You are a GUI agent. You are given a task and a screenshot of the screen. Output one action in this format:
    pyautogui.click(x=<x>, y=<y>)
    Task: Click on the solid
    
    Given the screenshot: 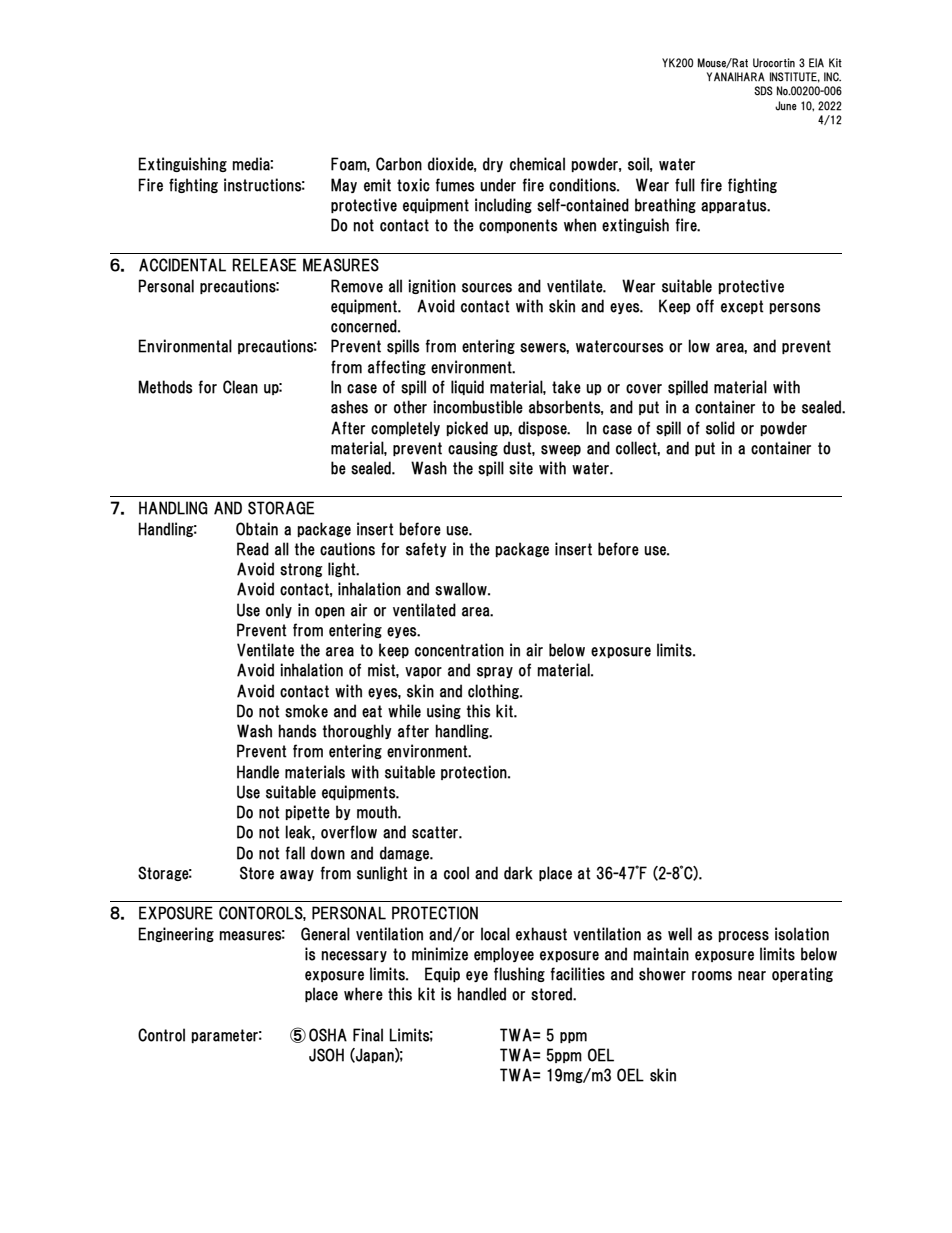 What is the action you would take?
    pyautogui.click(x=720, y=428)
